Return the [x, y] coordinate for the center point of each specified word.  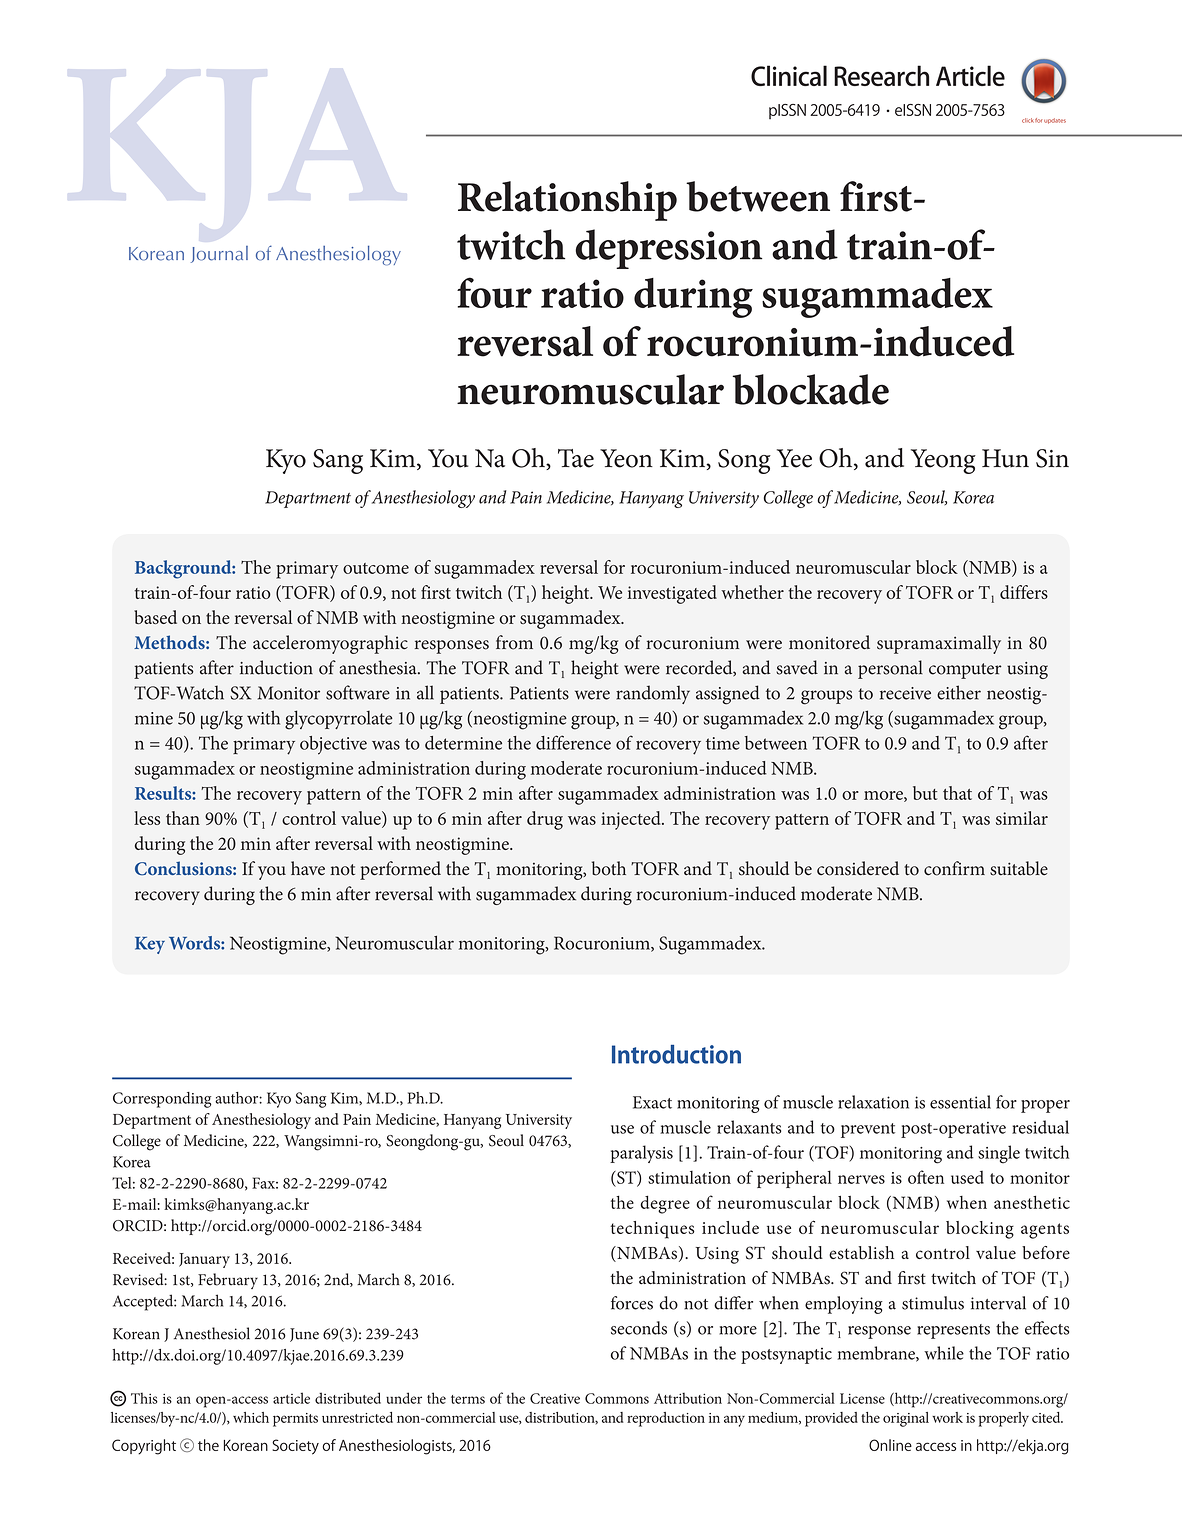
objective [333, 745]
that [957, 793]
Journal [219, 254]
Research [881, 75]
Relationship [567, 201]
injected [632, 820]
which [251, 1417]
